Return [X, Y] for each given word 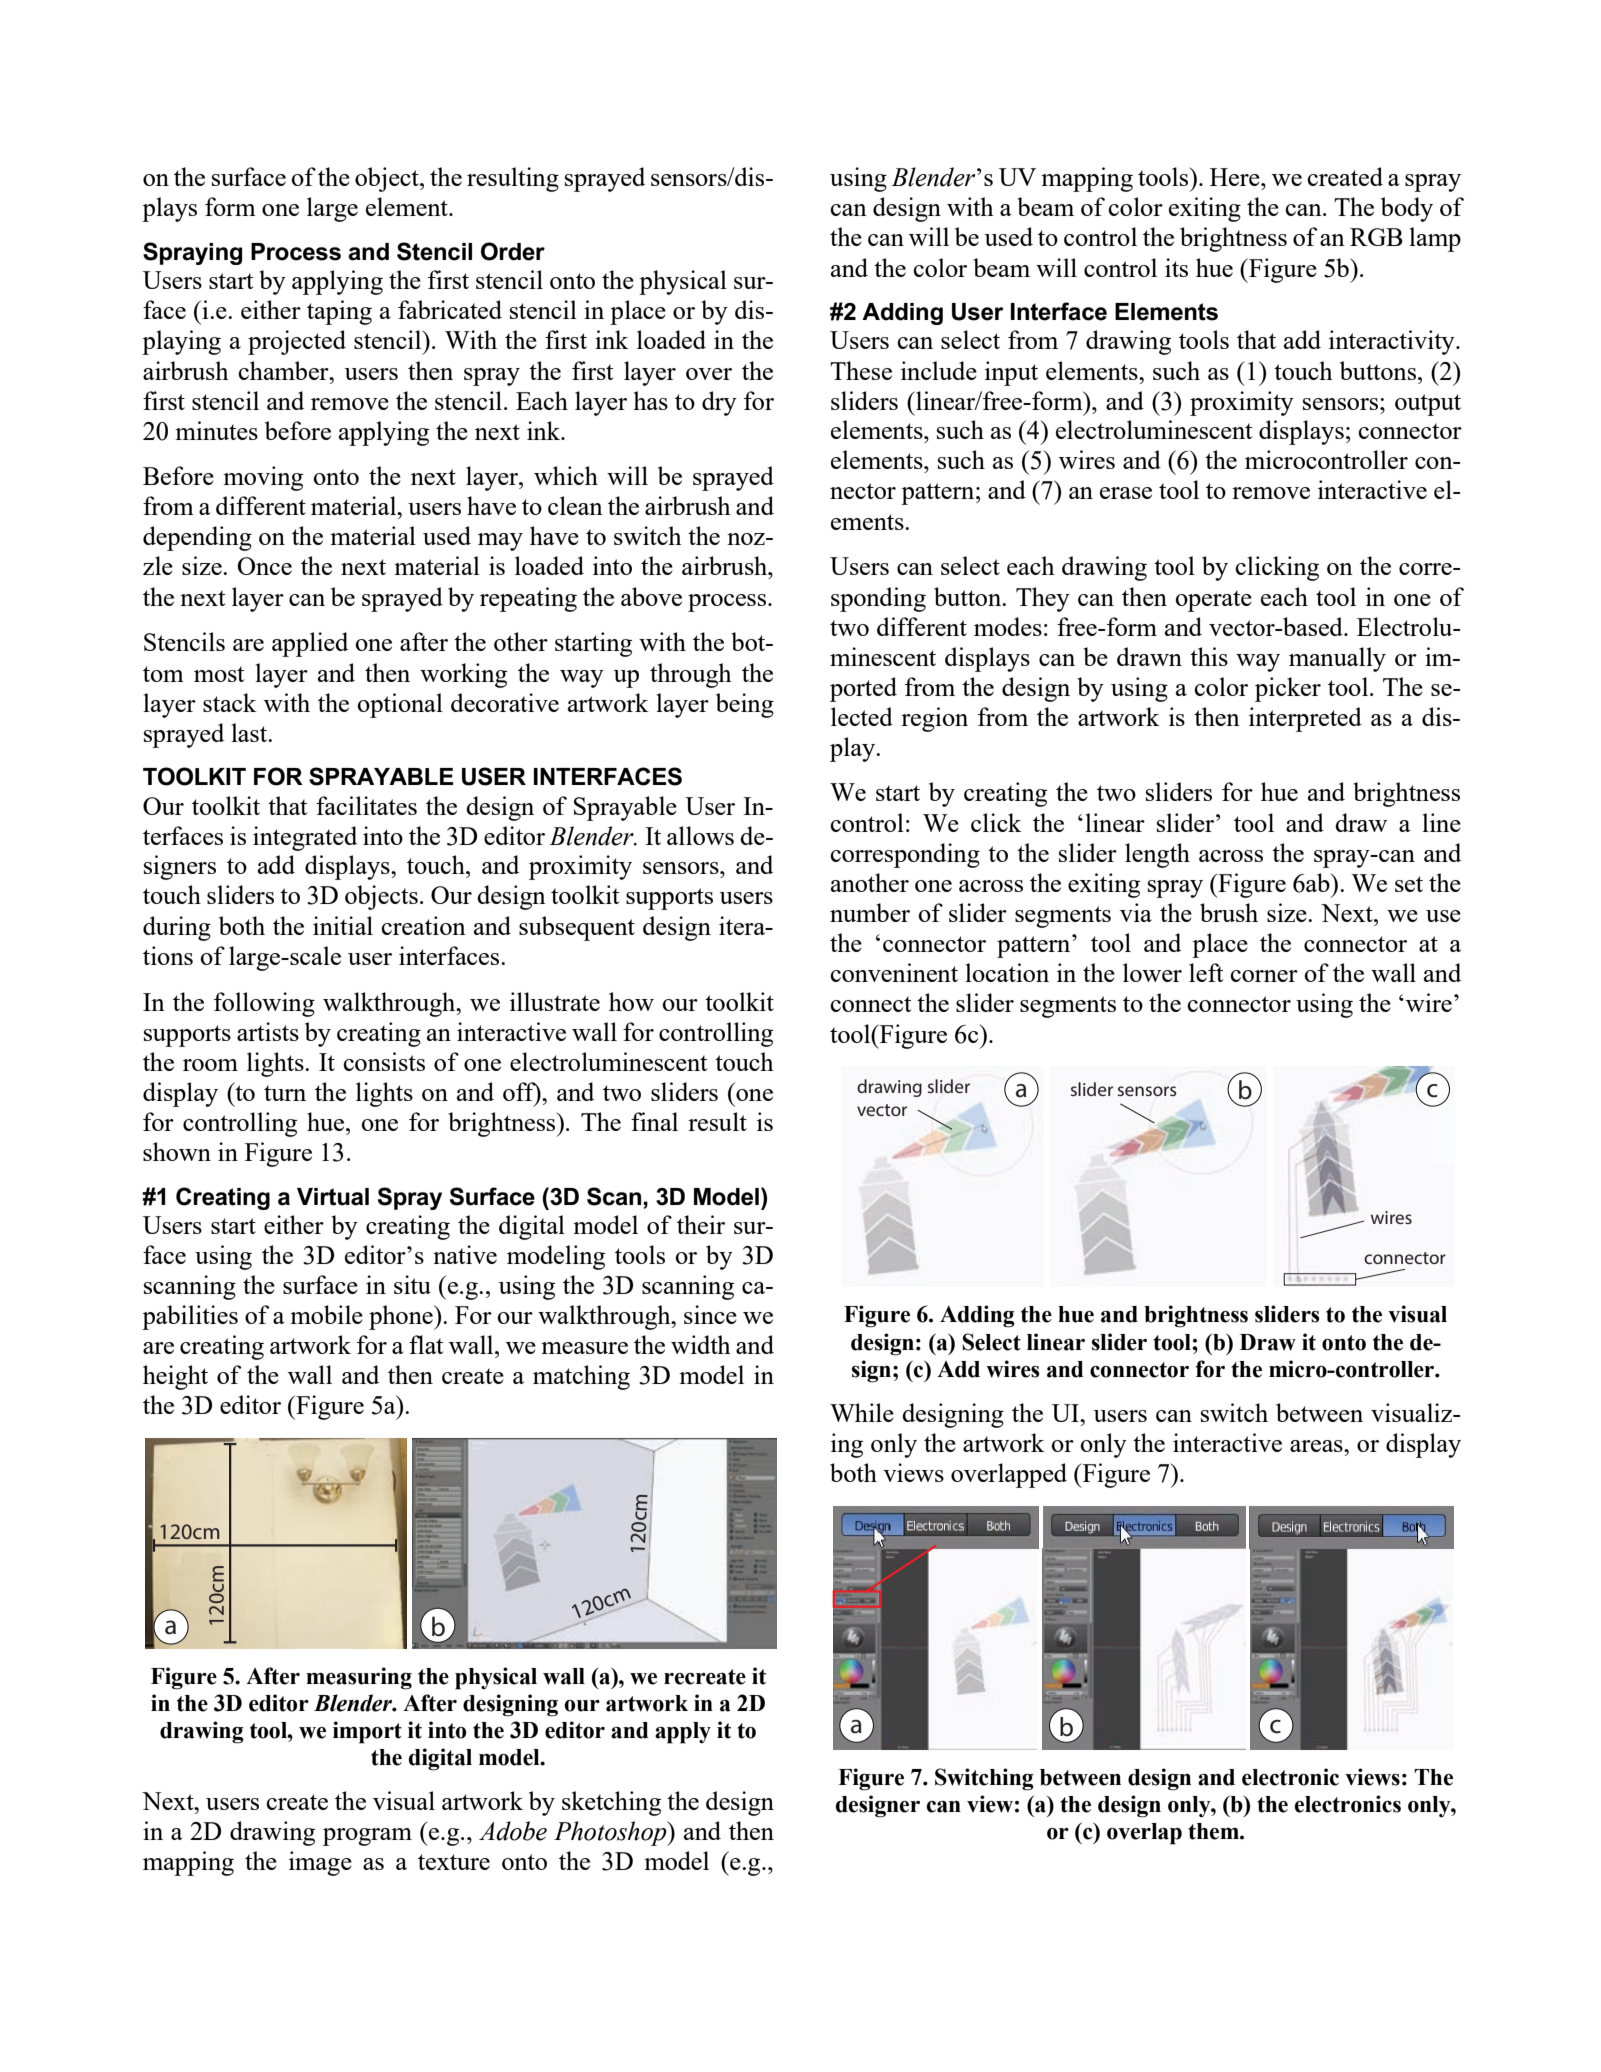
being [745, 705]
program [367, 1837]
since [710, 1314]
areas [1317, 1446]
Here [1236, 177]
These [861, 370]
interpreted [1305, 719]
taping [339, 312]
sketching [611, 1803]
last [250, 732]
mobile [326, 1314]
